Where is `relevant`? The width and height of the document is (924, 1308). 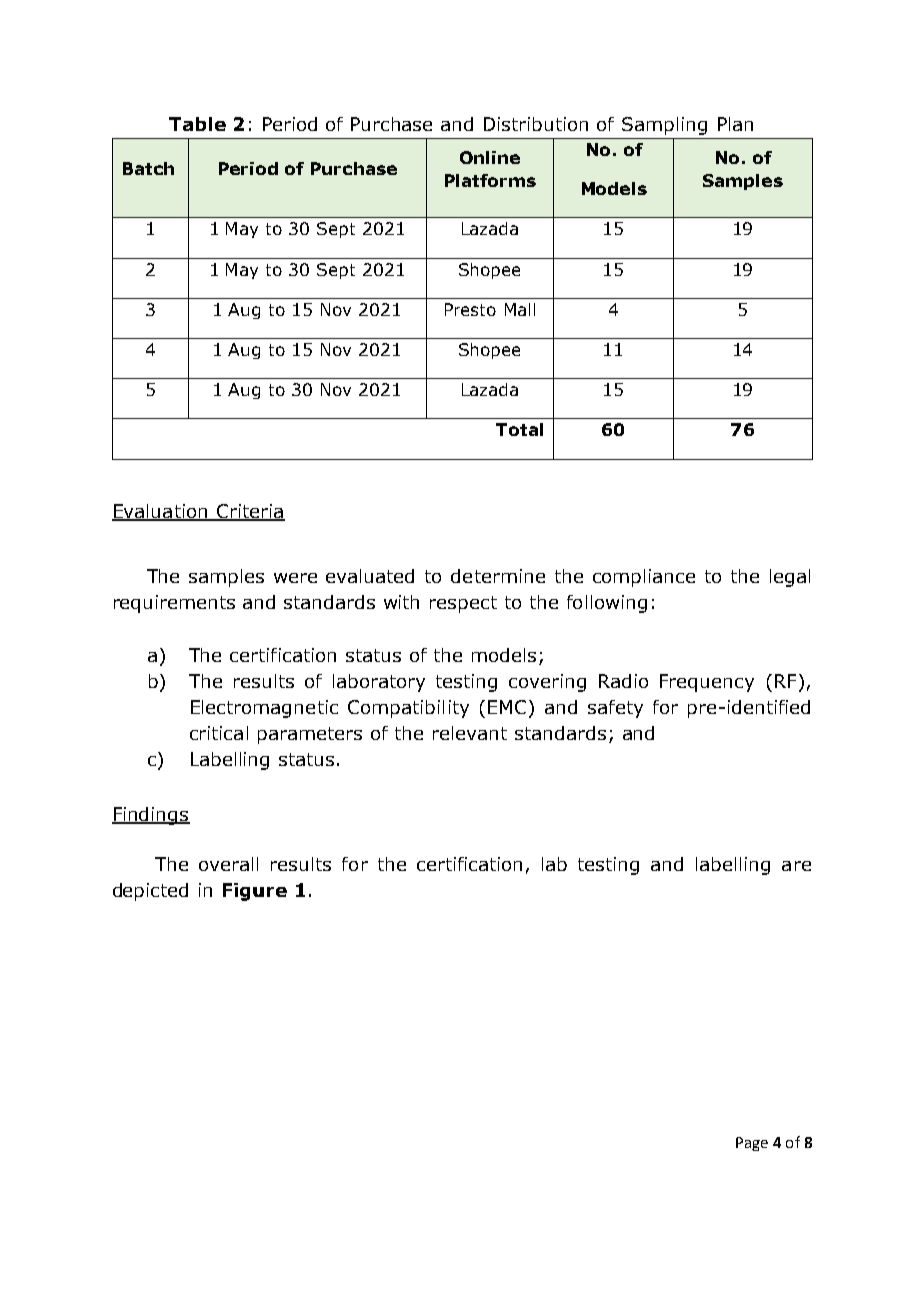 relevant is located at coordinates (470, 733).
